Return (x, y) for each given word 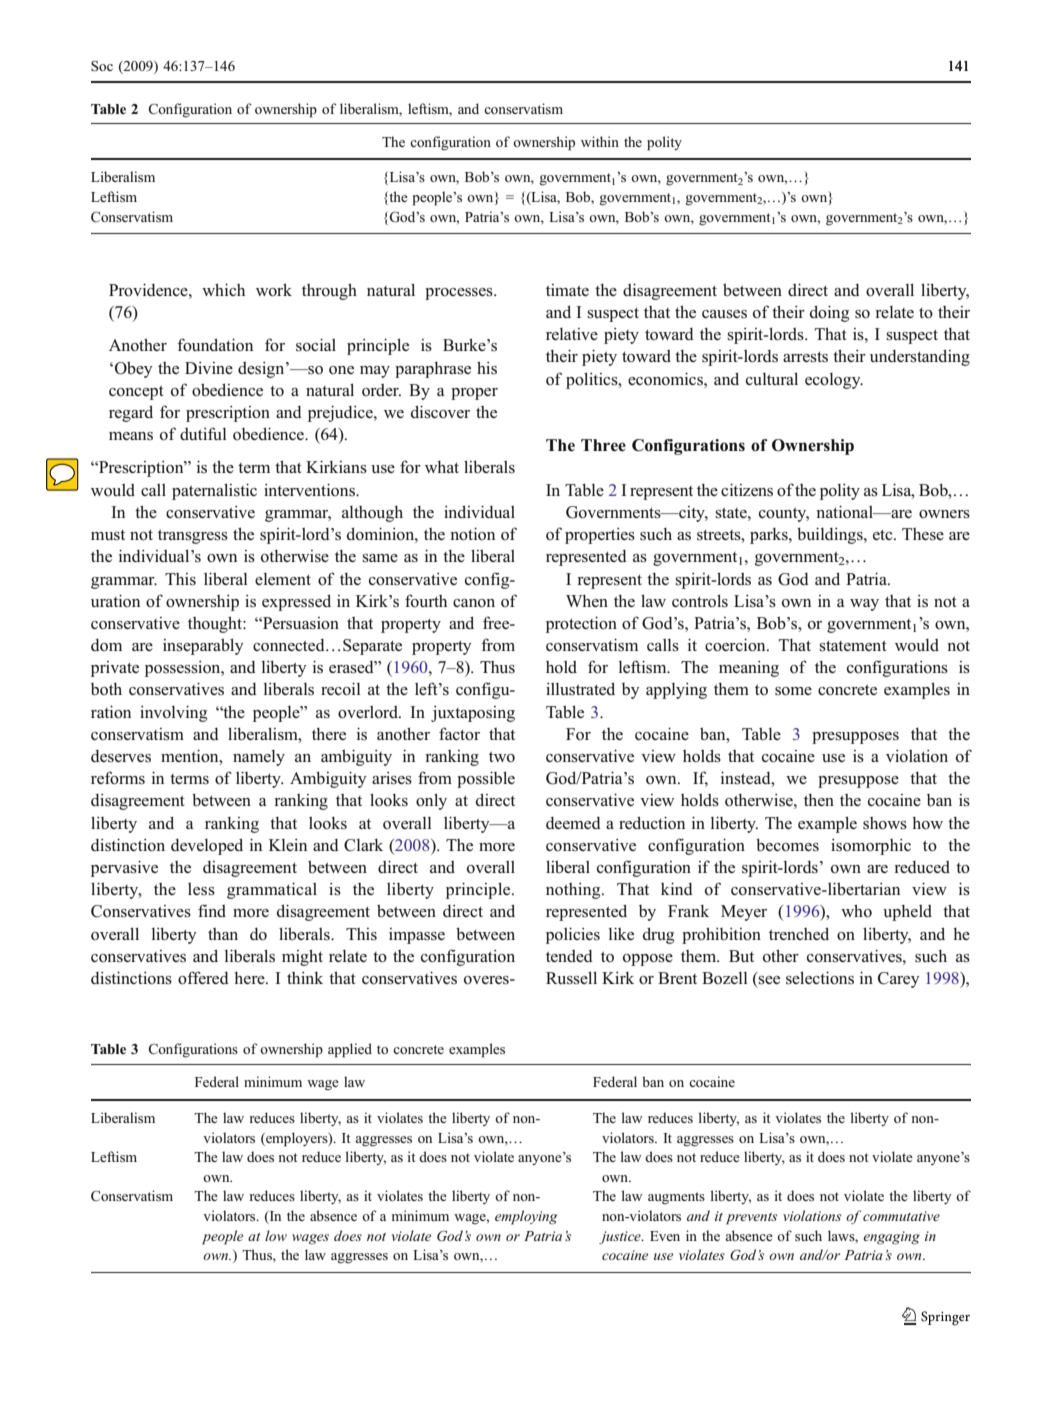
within (600, 141)
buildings (831, 535)
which (223, 289)
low (276, 1235)
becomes (787, 845)
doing (829, 313)
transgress (193, 537)
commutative (901, 1216)
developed (207, 846)
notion (472, 534)
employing (526, 1217)
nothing (574, 891)
